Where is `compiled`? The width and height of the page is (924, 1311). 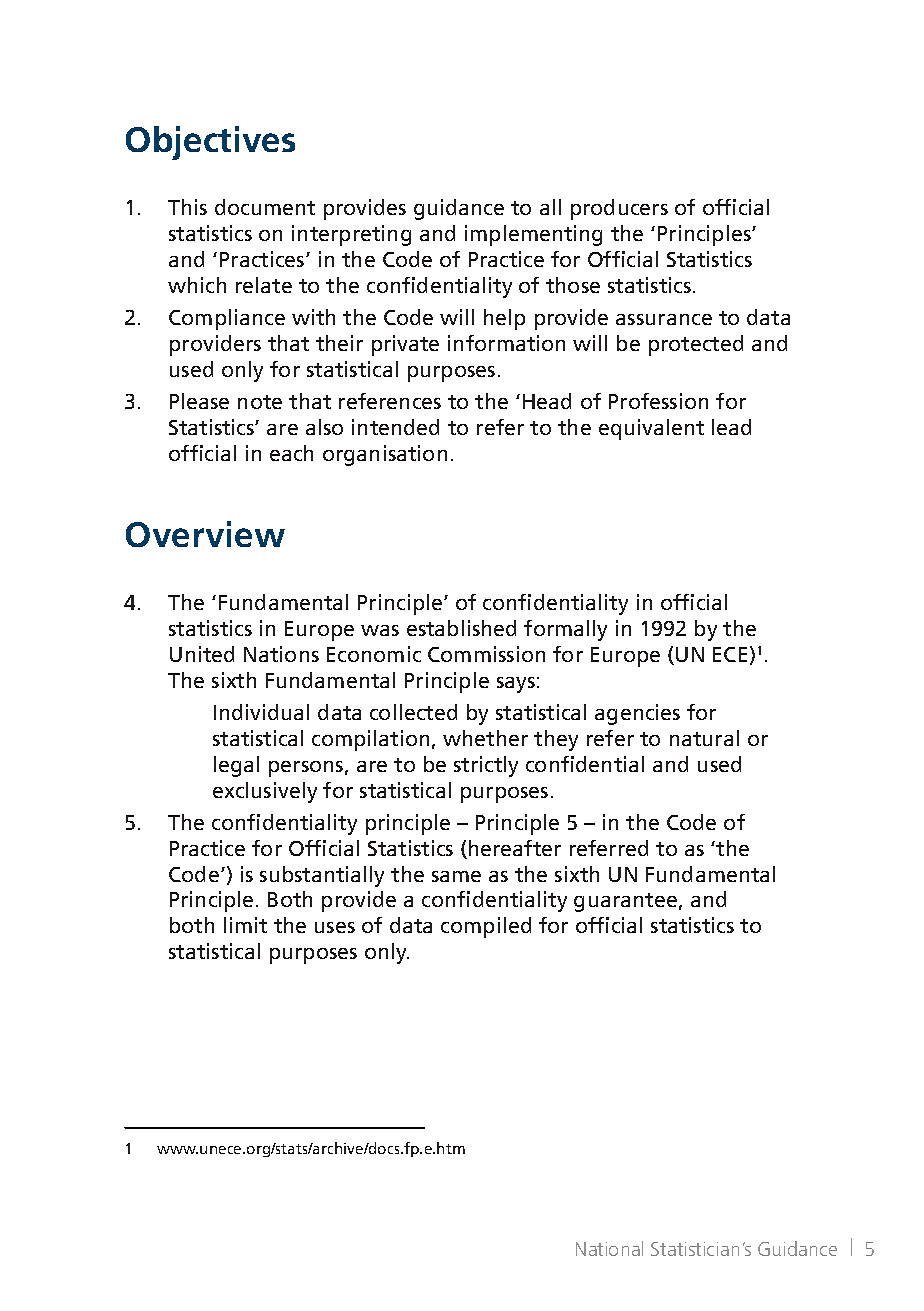
compiled is located at coordinates (486, 927).
